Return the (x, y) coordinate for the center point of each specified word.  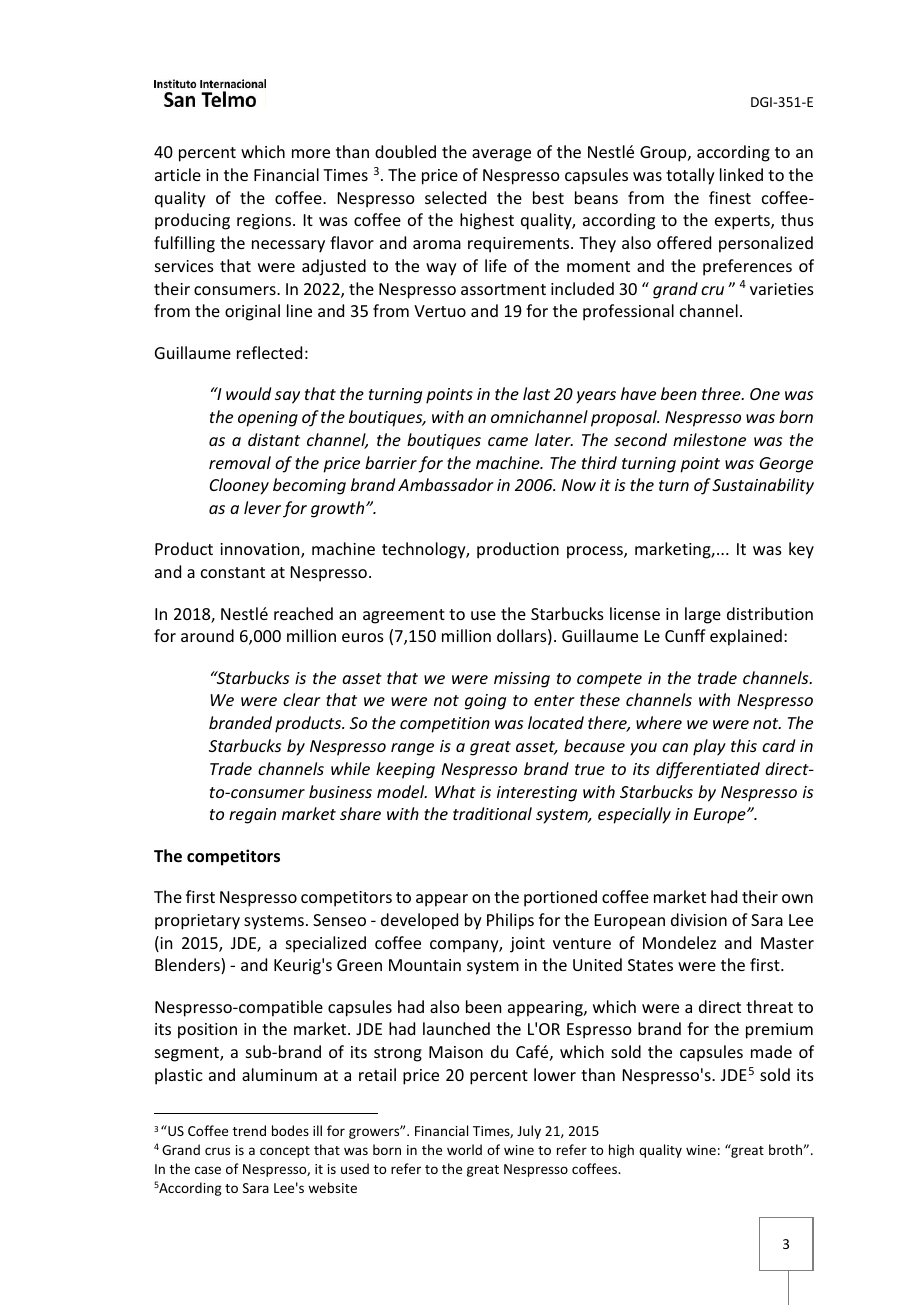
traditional (492, 813)
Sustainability (763, 486)
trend (249, 1130)
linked (741, 174)
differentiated (708, 770)
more (311, 153)
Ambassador (446, 484)
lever (262, 507)
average (501, 155)
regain (252, 816)
